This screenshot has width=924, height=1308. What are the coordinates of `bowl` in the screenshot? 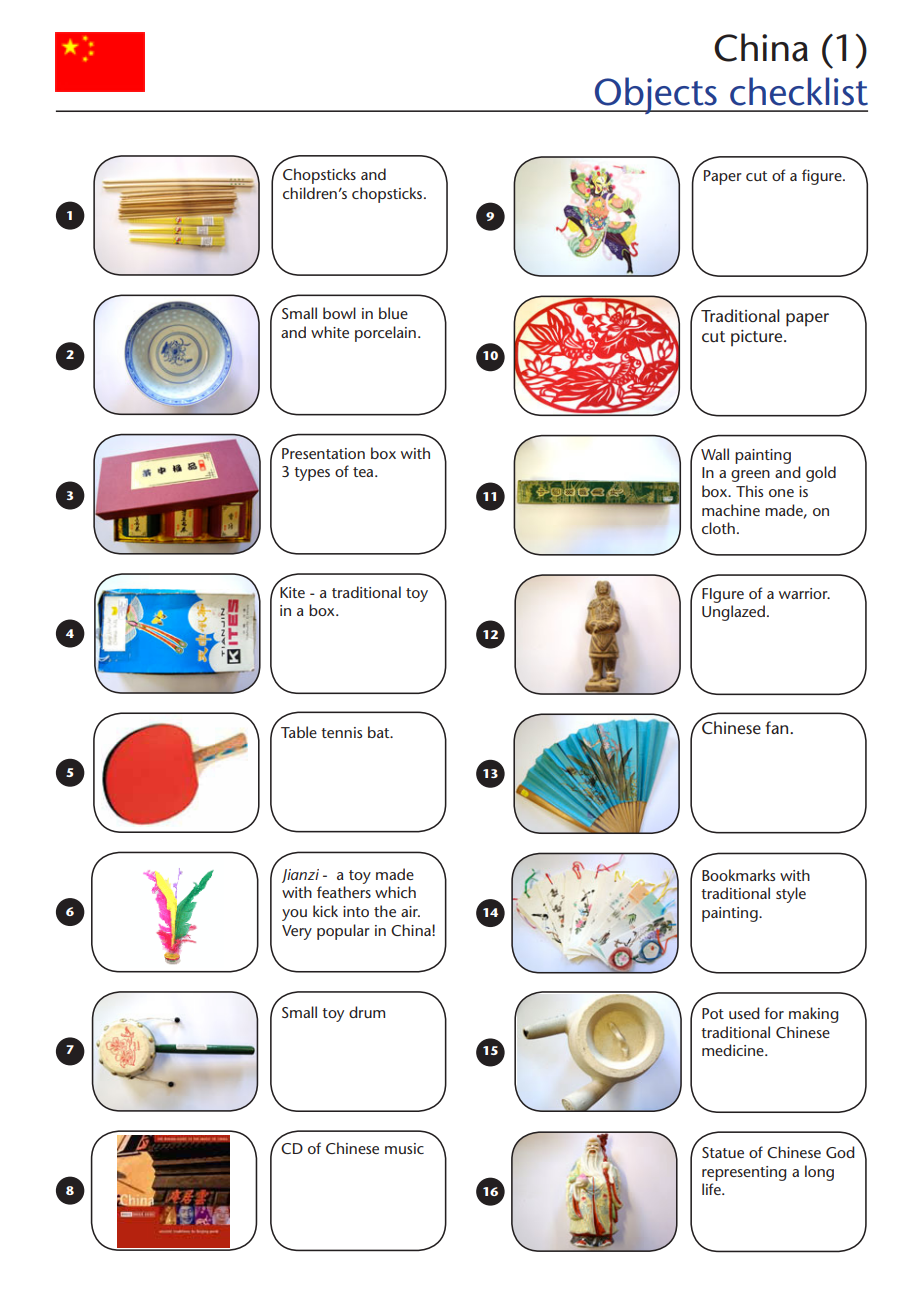 It's located at (339, 313).
